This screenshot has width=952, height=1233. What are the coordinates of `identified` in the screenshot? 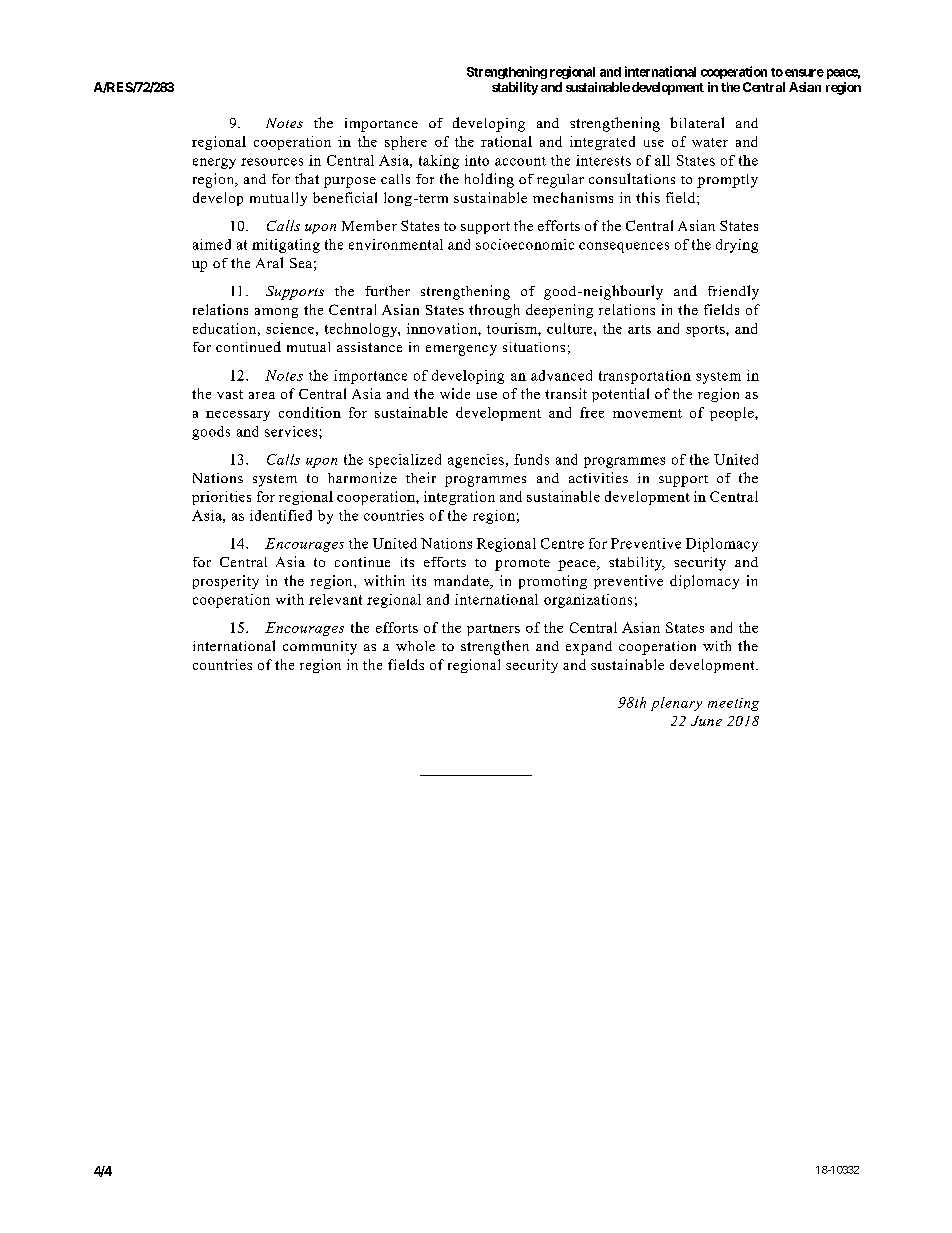 It's located at (281, 515).
